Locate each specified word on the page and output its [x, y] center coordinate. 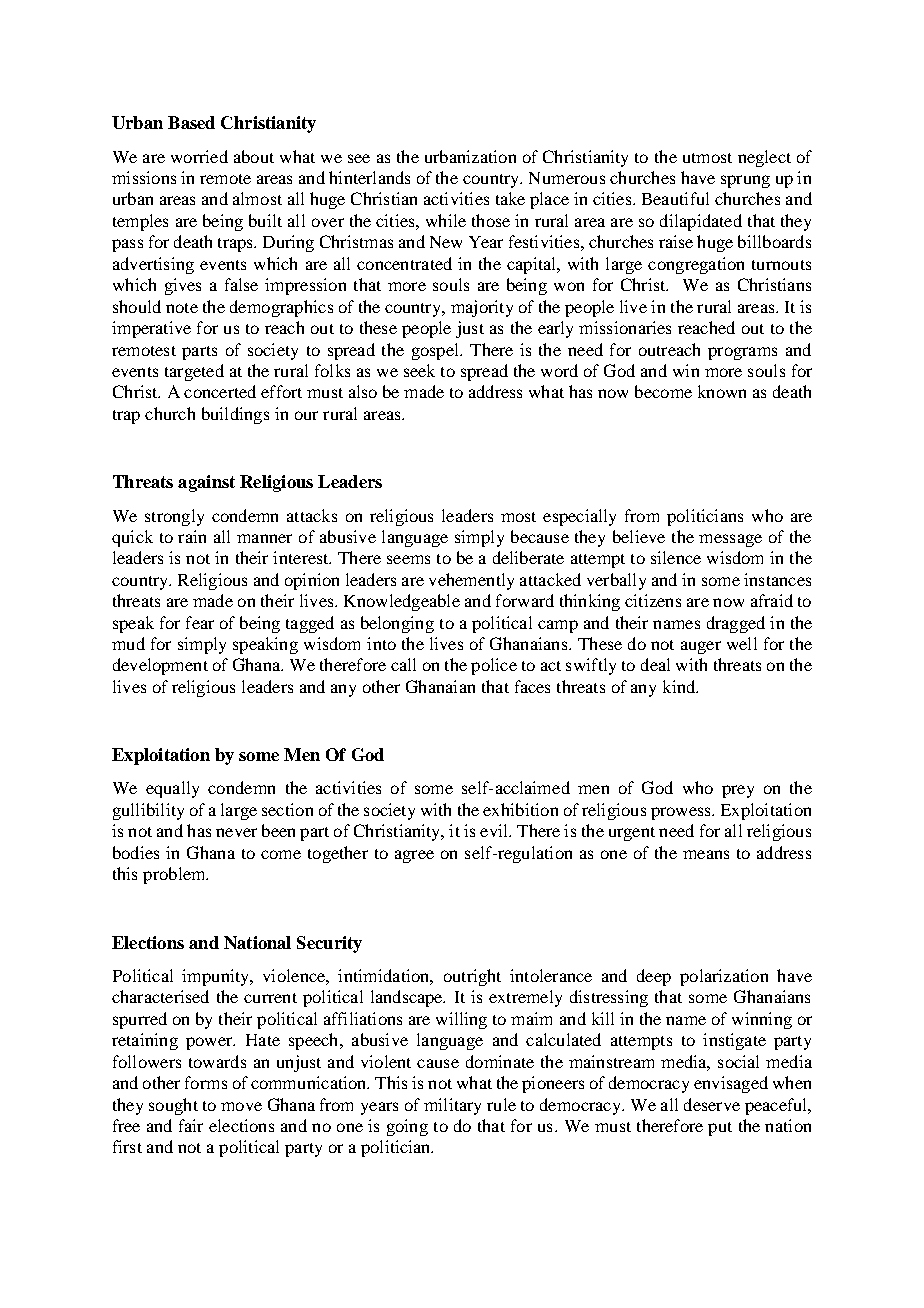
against [206, 483]
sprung [745, 181]
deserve [712, 1104]
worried [199, 156]
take [510, 198]
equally [172, 789]
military [452, 1106]
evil [495, 830]
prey [738, 791]
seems [408, 559]
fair [191, 1125]
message [730, 540]
